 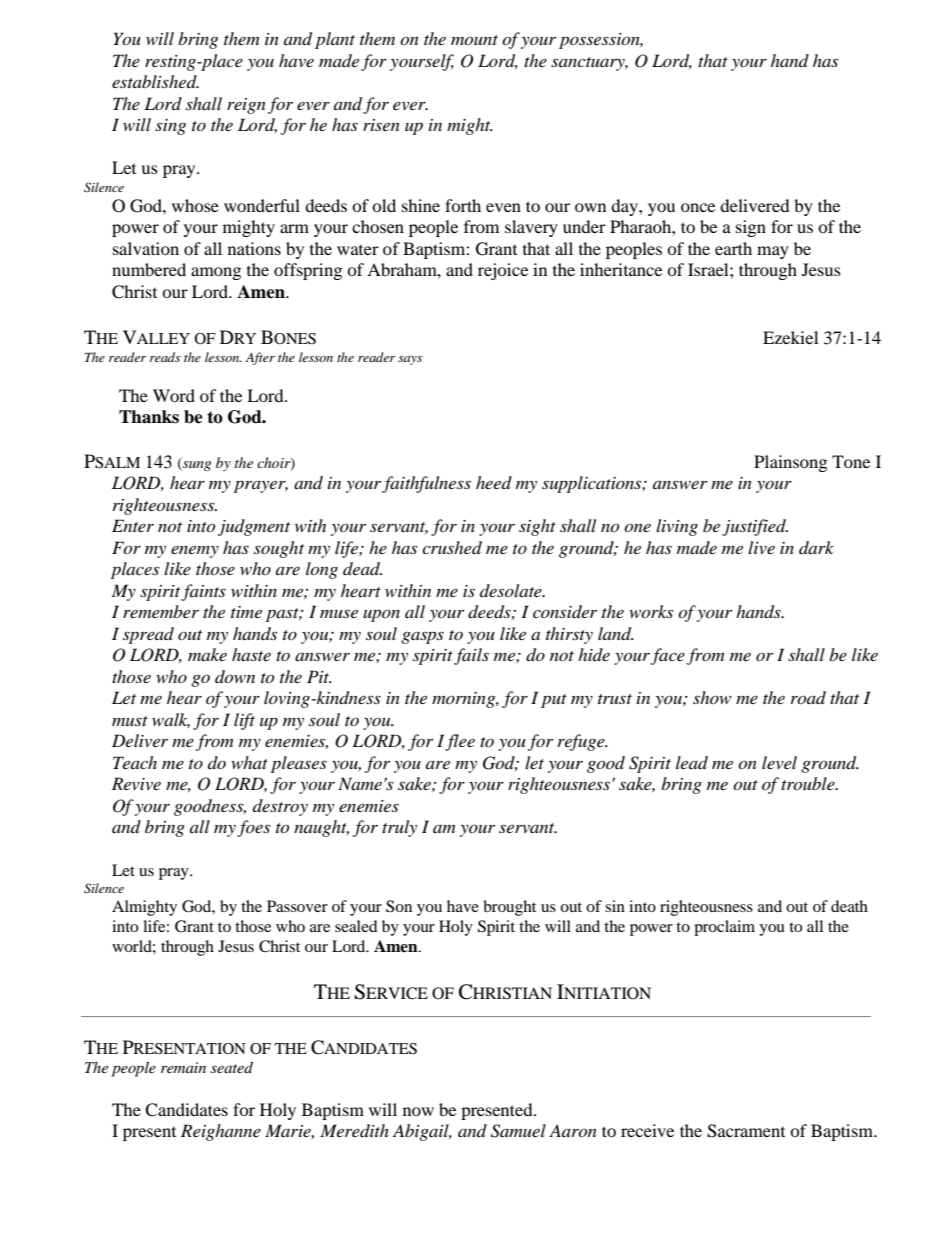 I want to click on flee, so click(x=460, y=742).
